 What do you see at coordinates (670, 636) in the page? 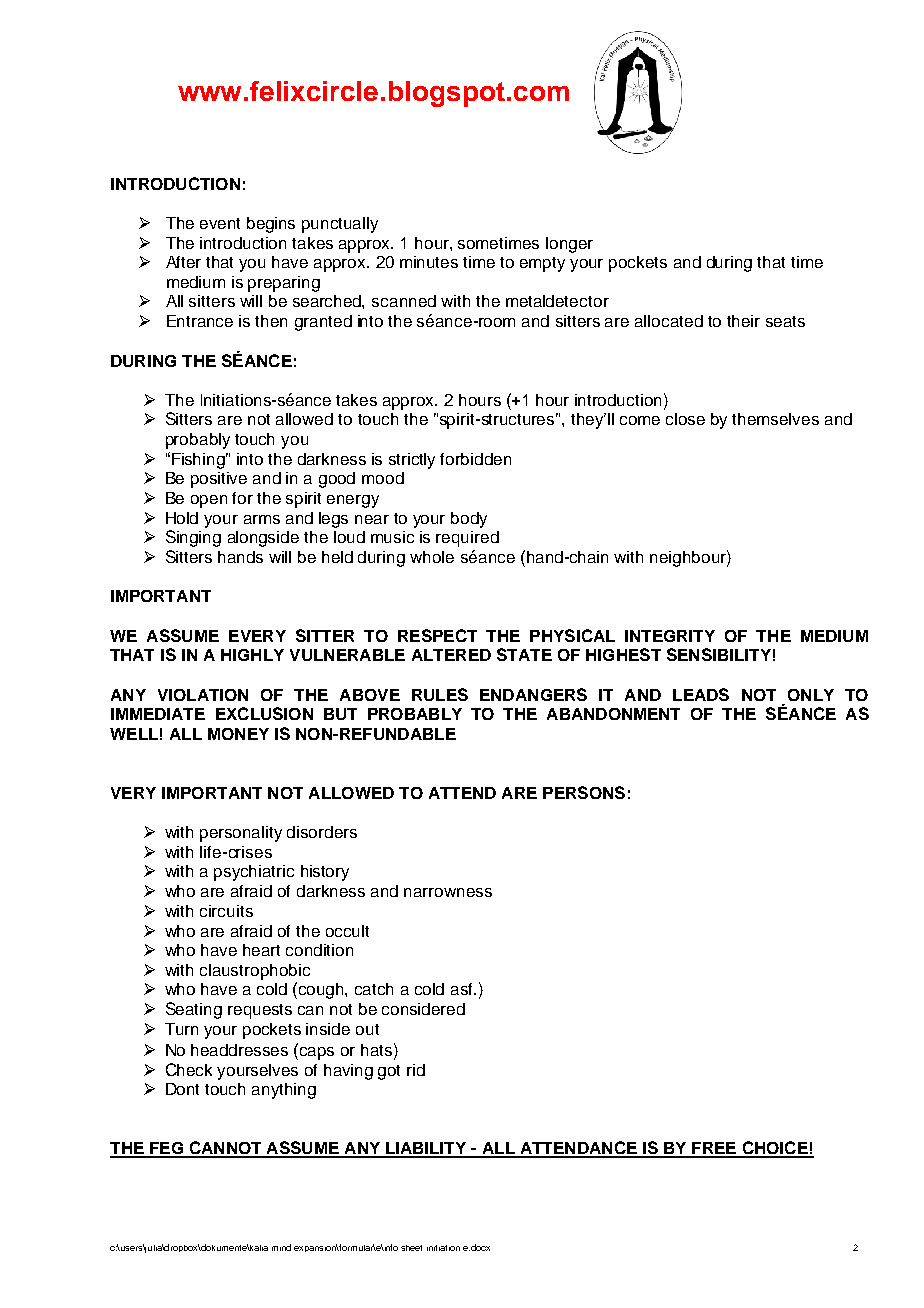
I see `INTEGRITY` at bounding box center [670, 636].
